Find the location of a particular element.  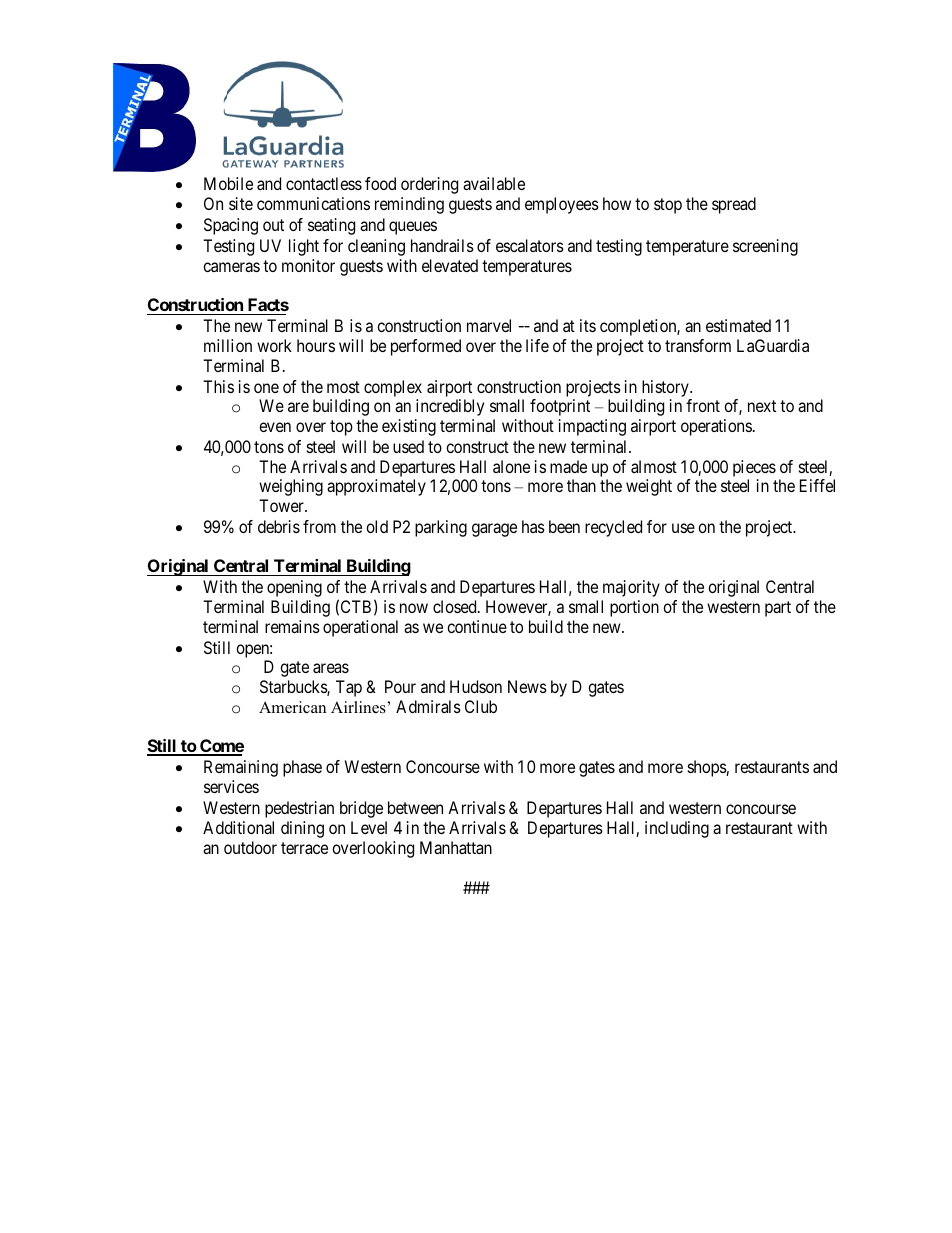

footprint is located at coordinates (560, 407).
